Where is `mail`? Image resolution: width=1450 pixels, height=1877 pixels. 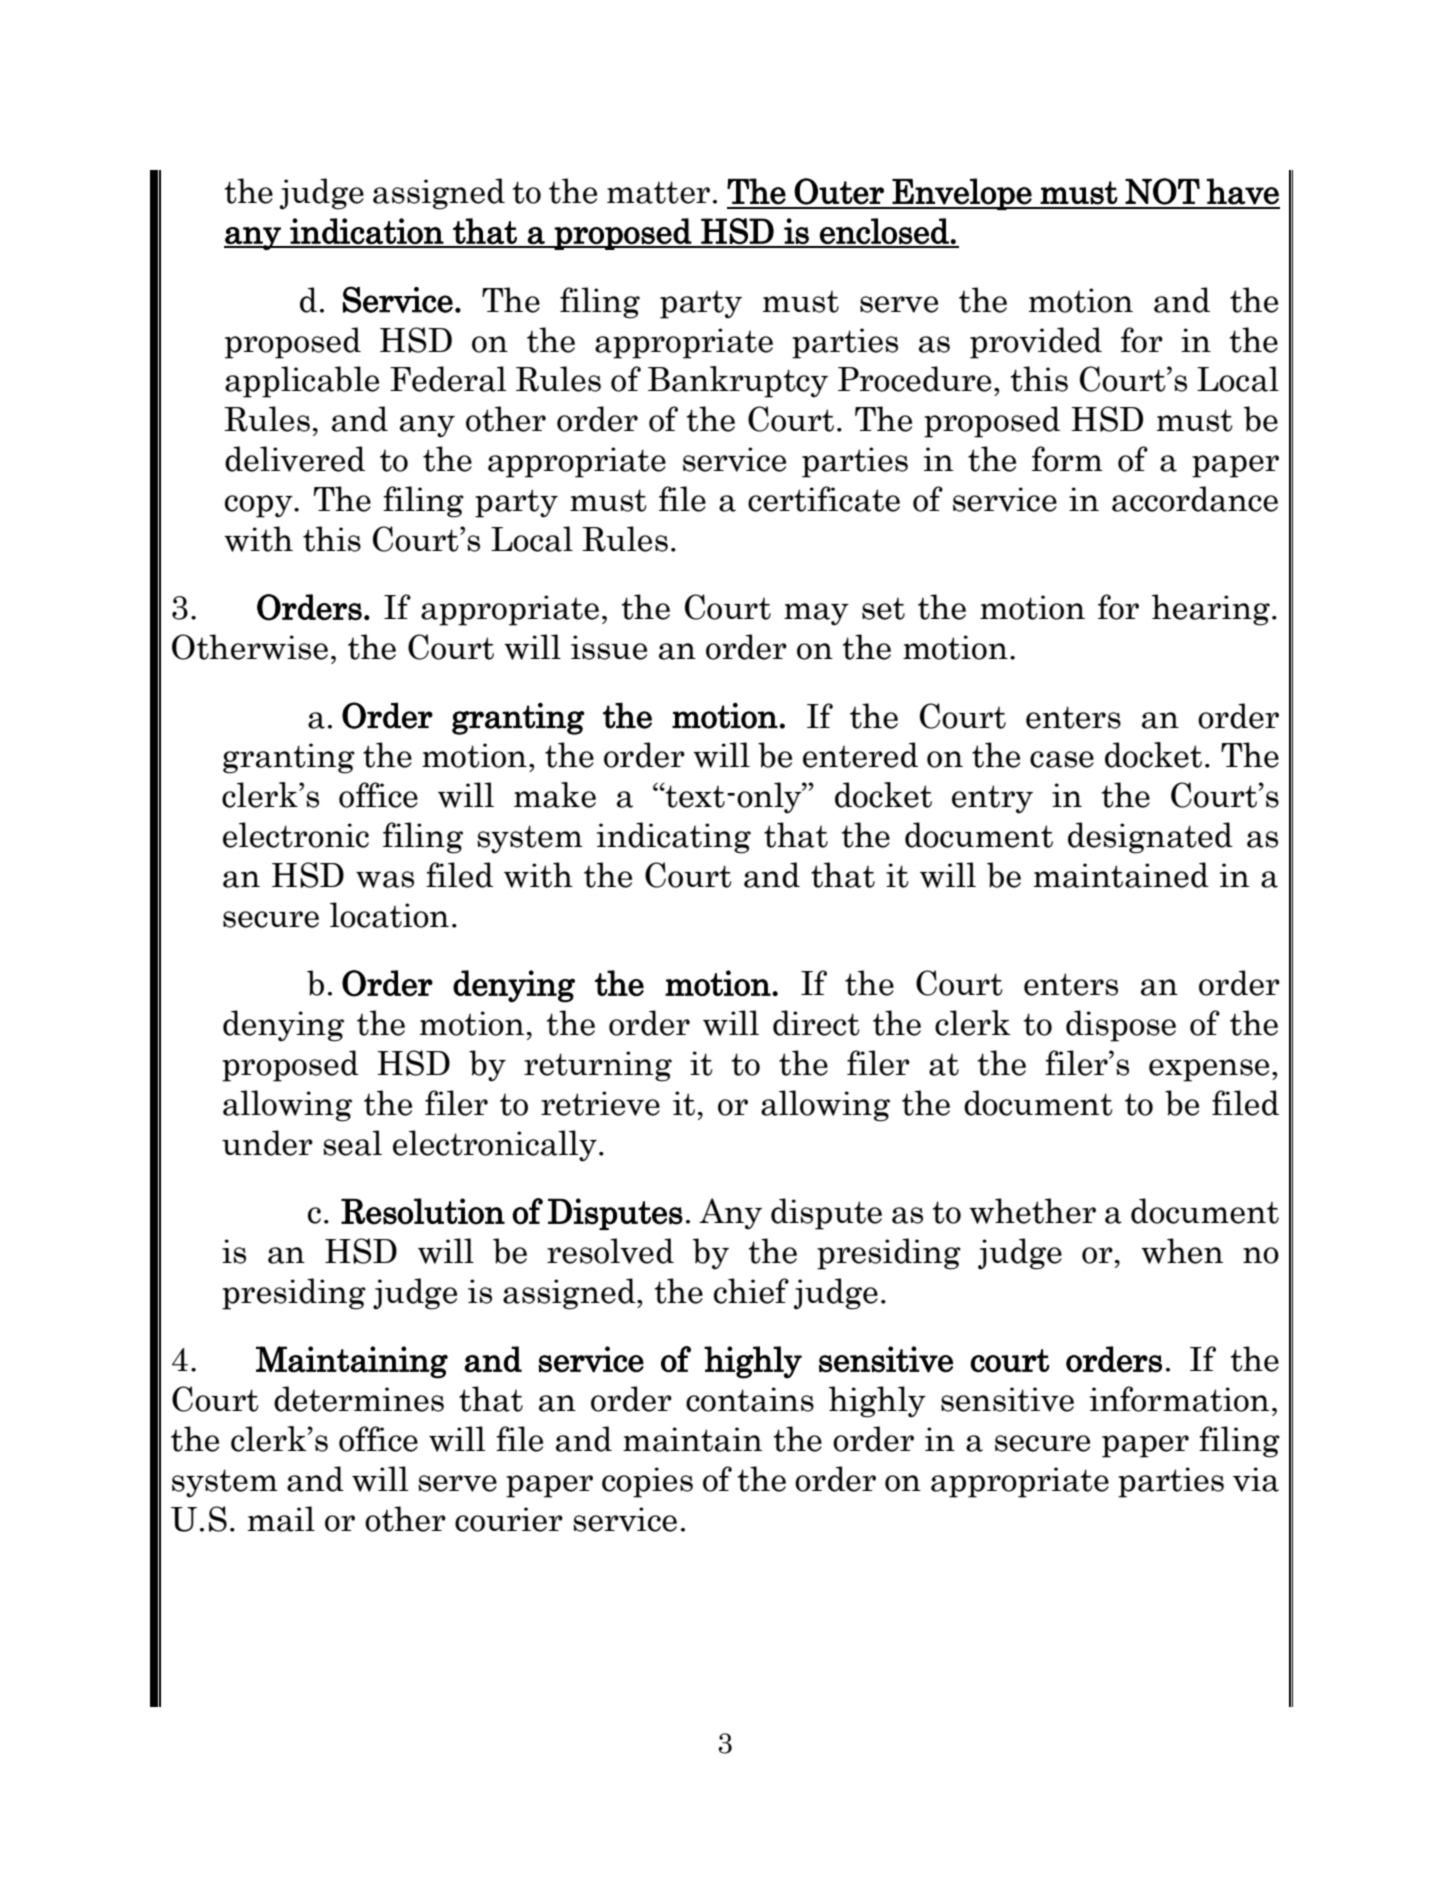 mail is located at coordinates (281, 1519).
